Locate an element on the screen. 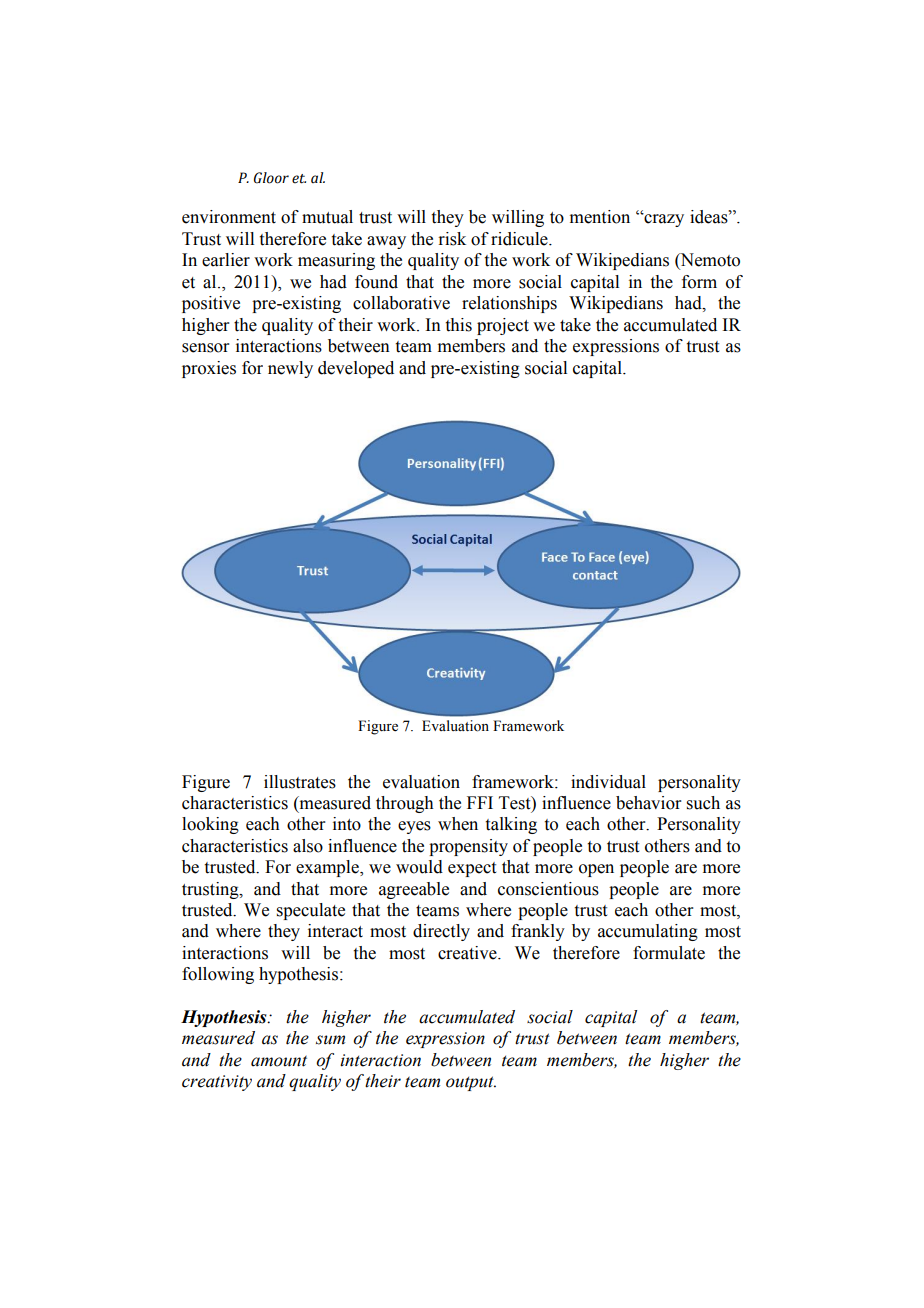 This screenshot has width=924, height=1308. FFI is located at coordinates (480, 802).
